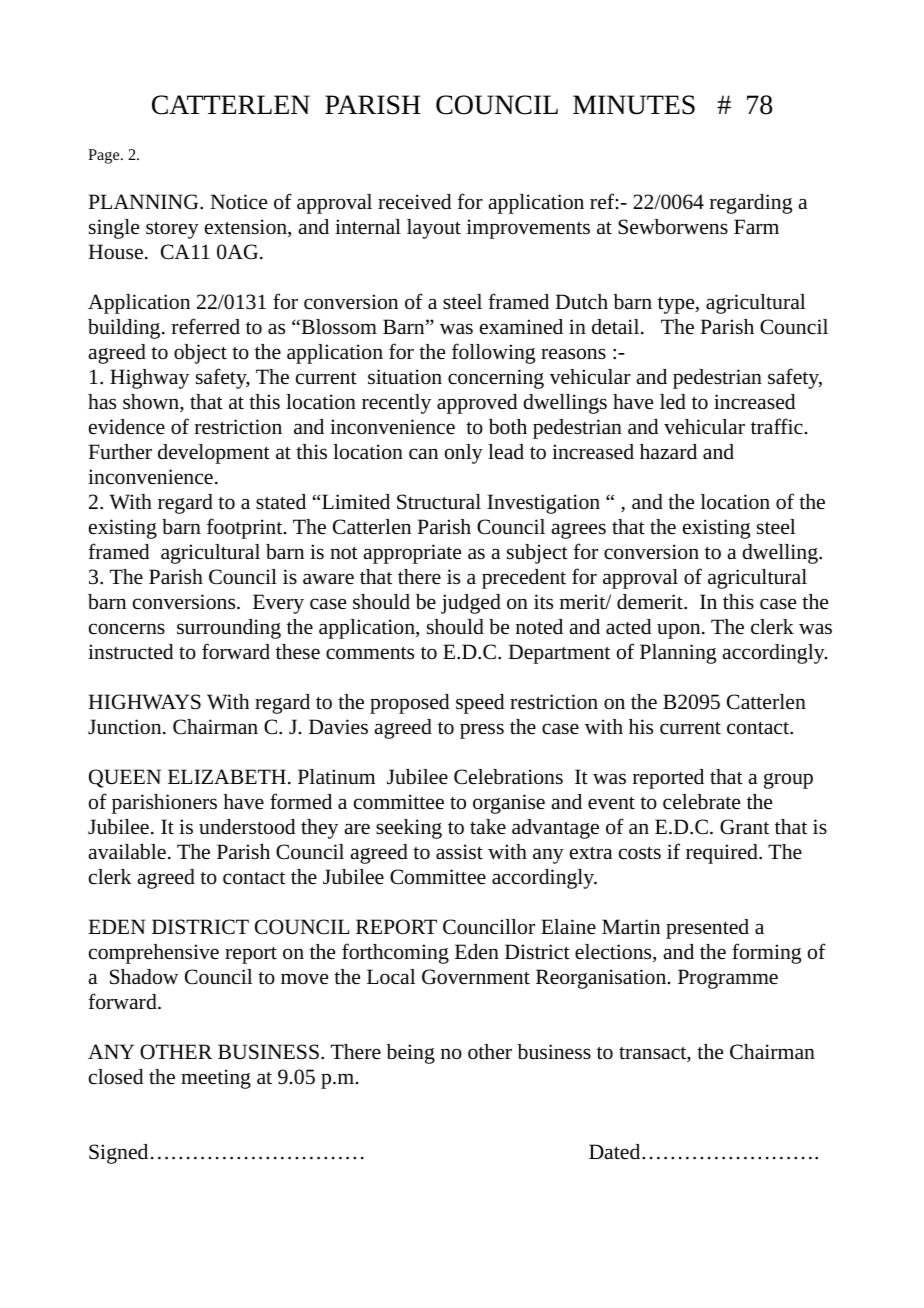 This page has width=924, height=1308. What do you see at coordinates (668, 451) in the page?
I see `hazard` at bounding box center [668, 451].
